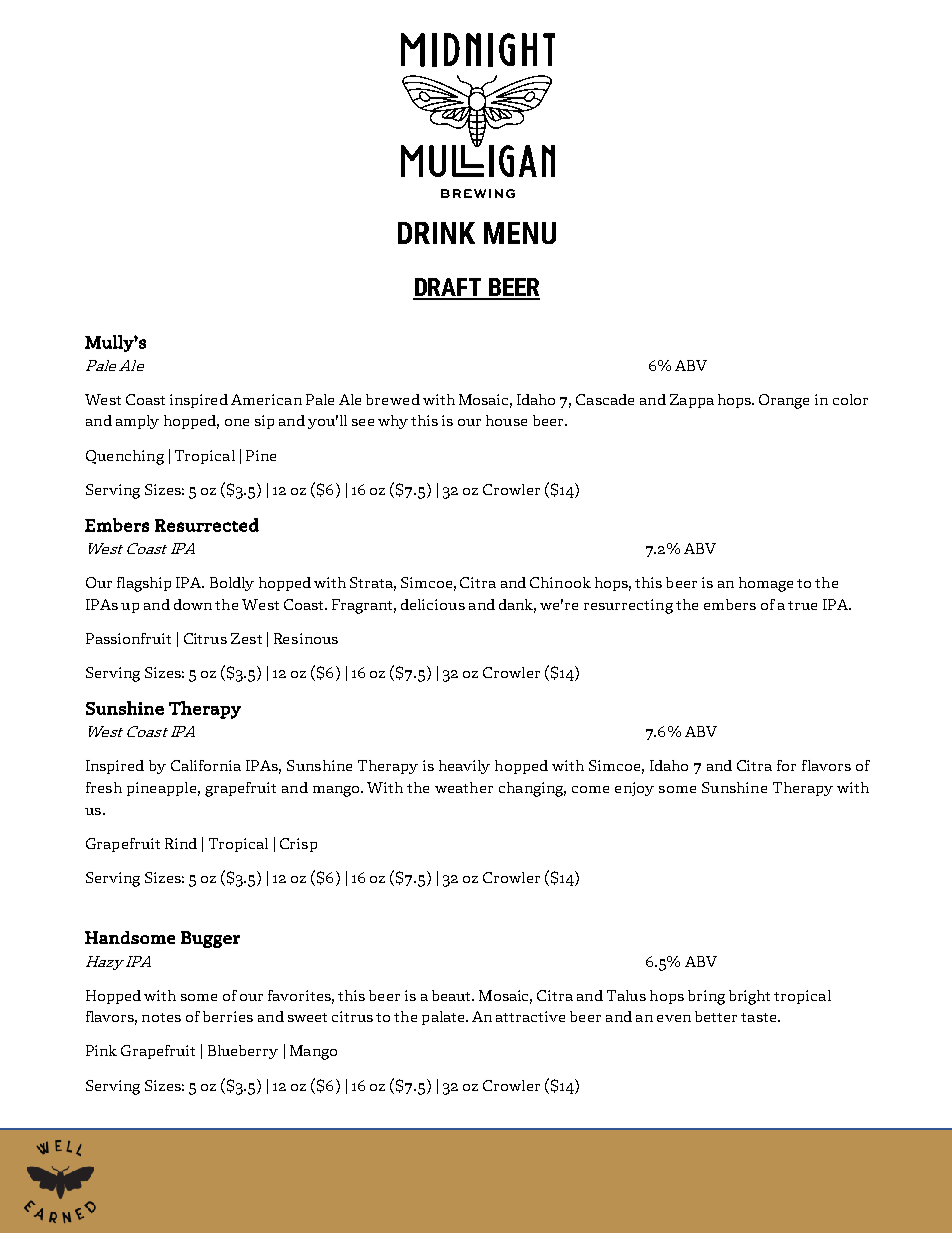  Describe the element at coordinates (802, 605) in the document. I see `true` at that location.
